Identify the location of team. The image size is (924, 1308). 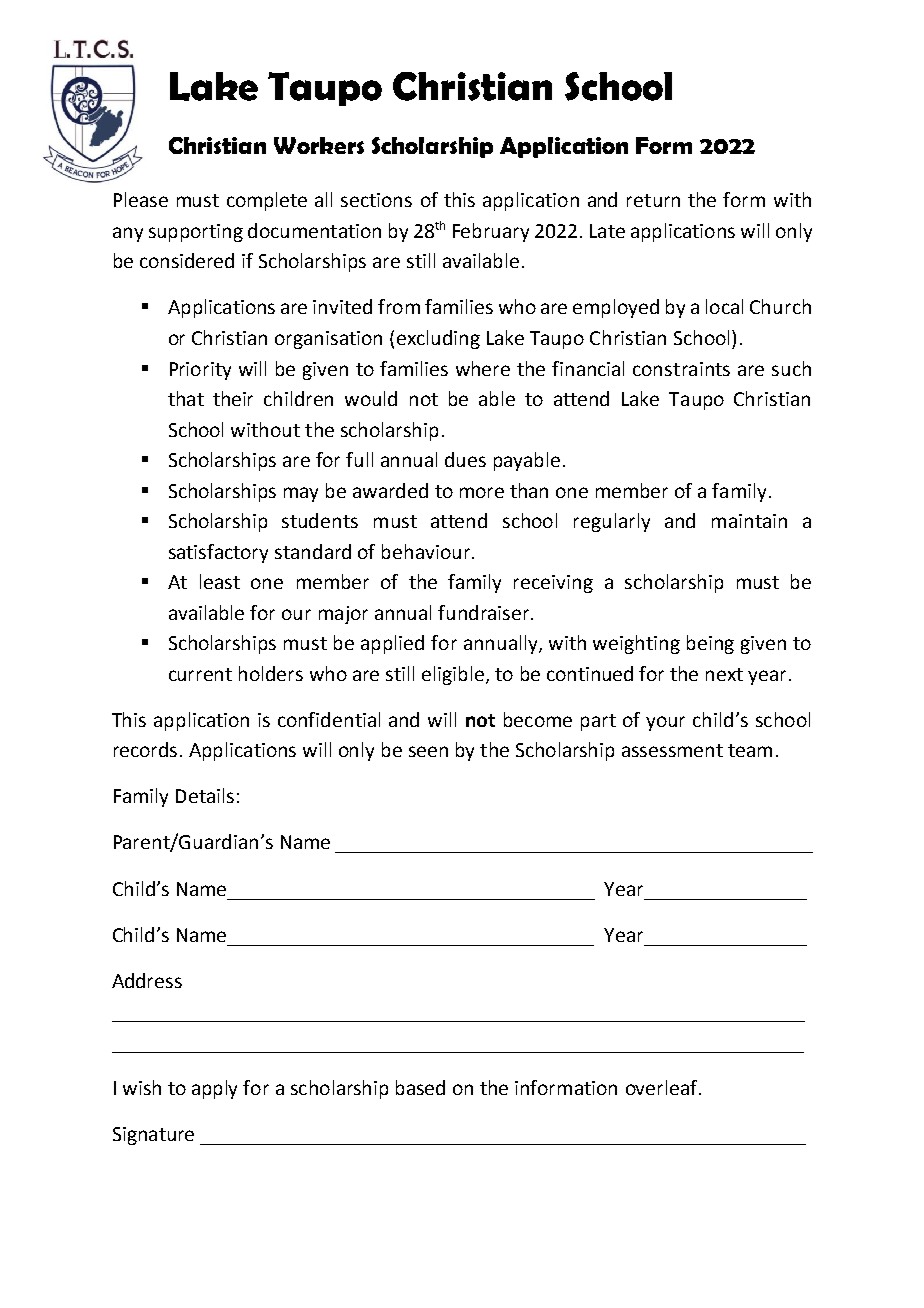
(750, 750).
